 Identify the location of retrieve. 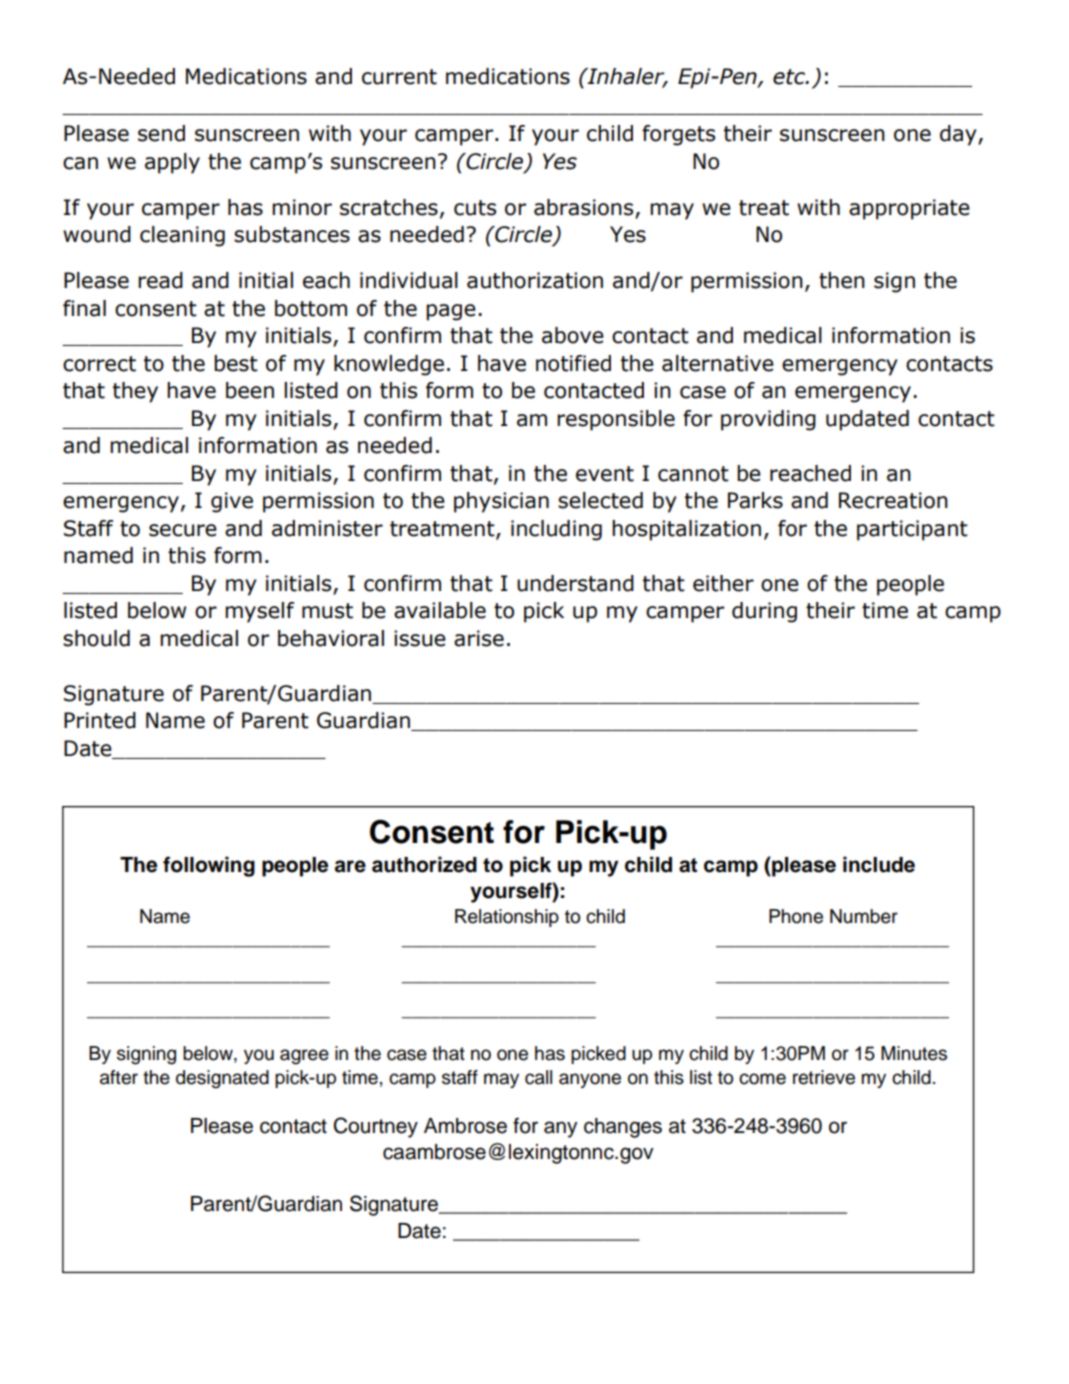
(824, 1077).
